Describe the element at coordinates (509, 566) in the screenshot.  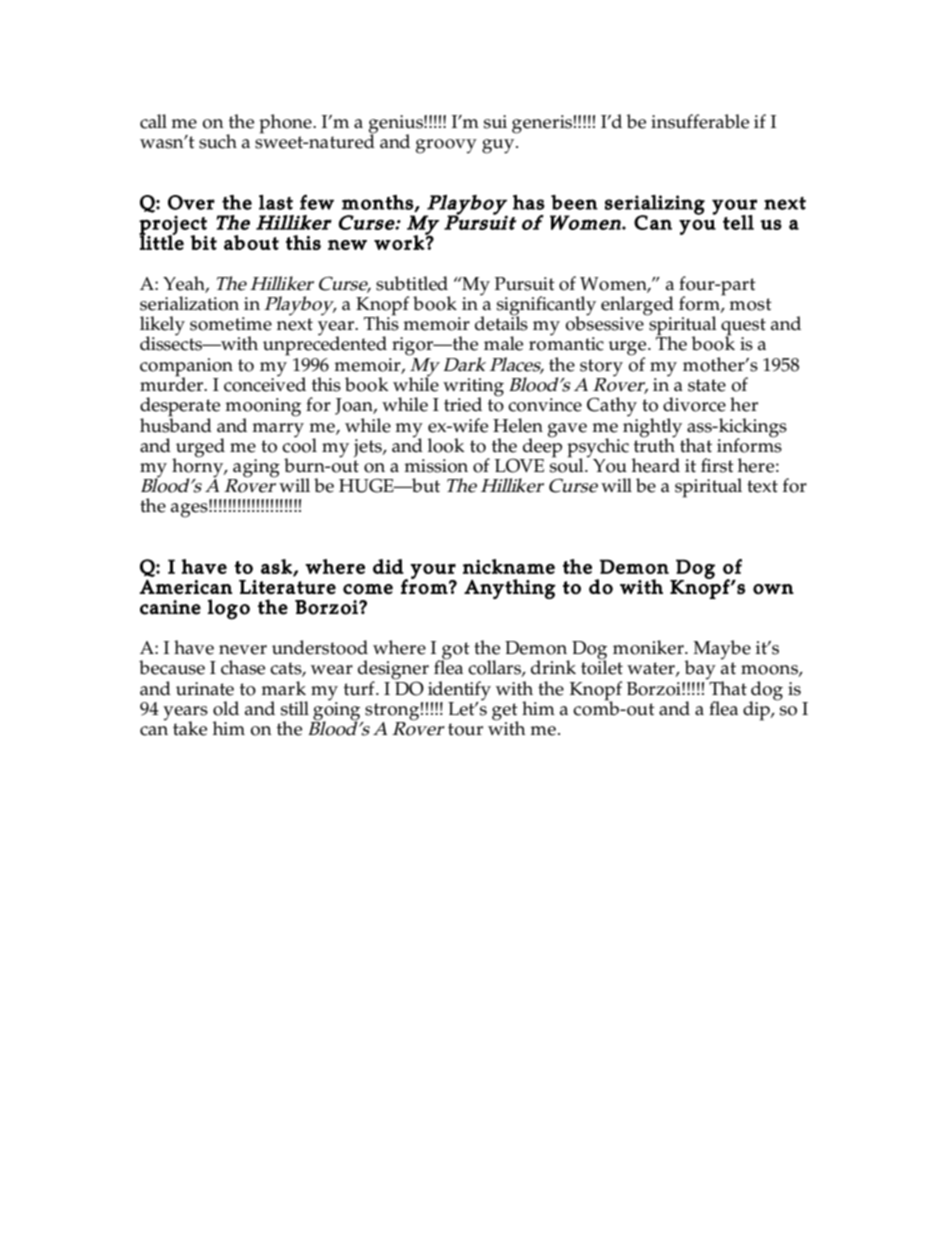
I see `nickname` at that location.
